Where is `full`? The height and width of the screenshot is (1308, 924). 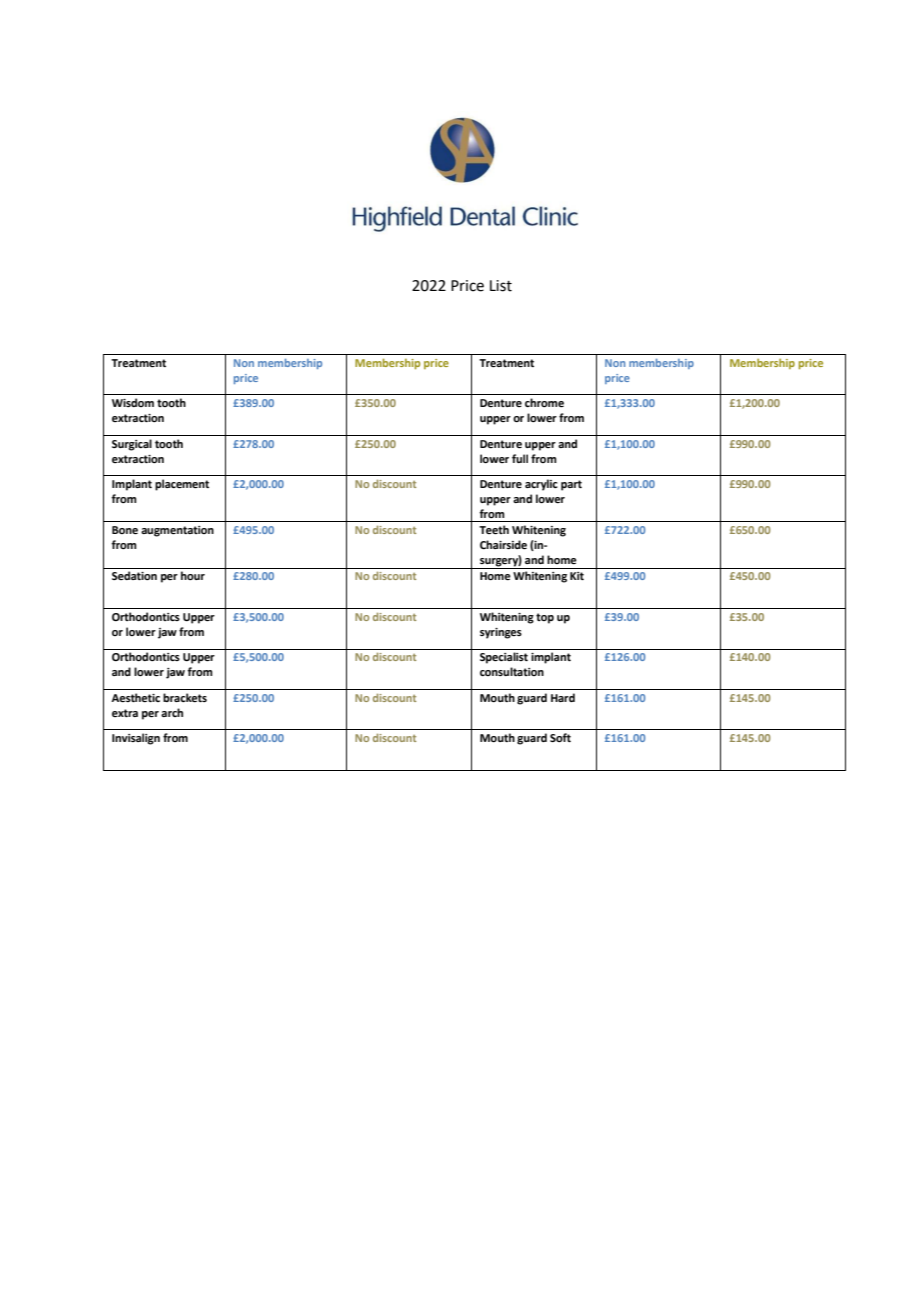 full is located at coordinates (520, 458).
